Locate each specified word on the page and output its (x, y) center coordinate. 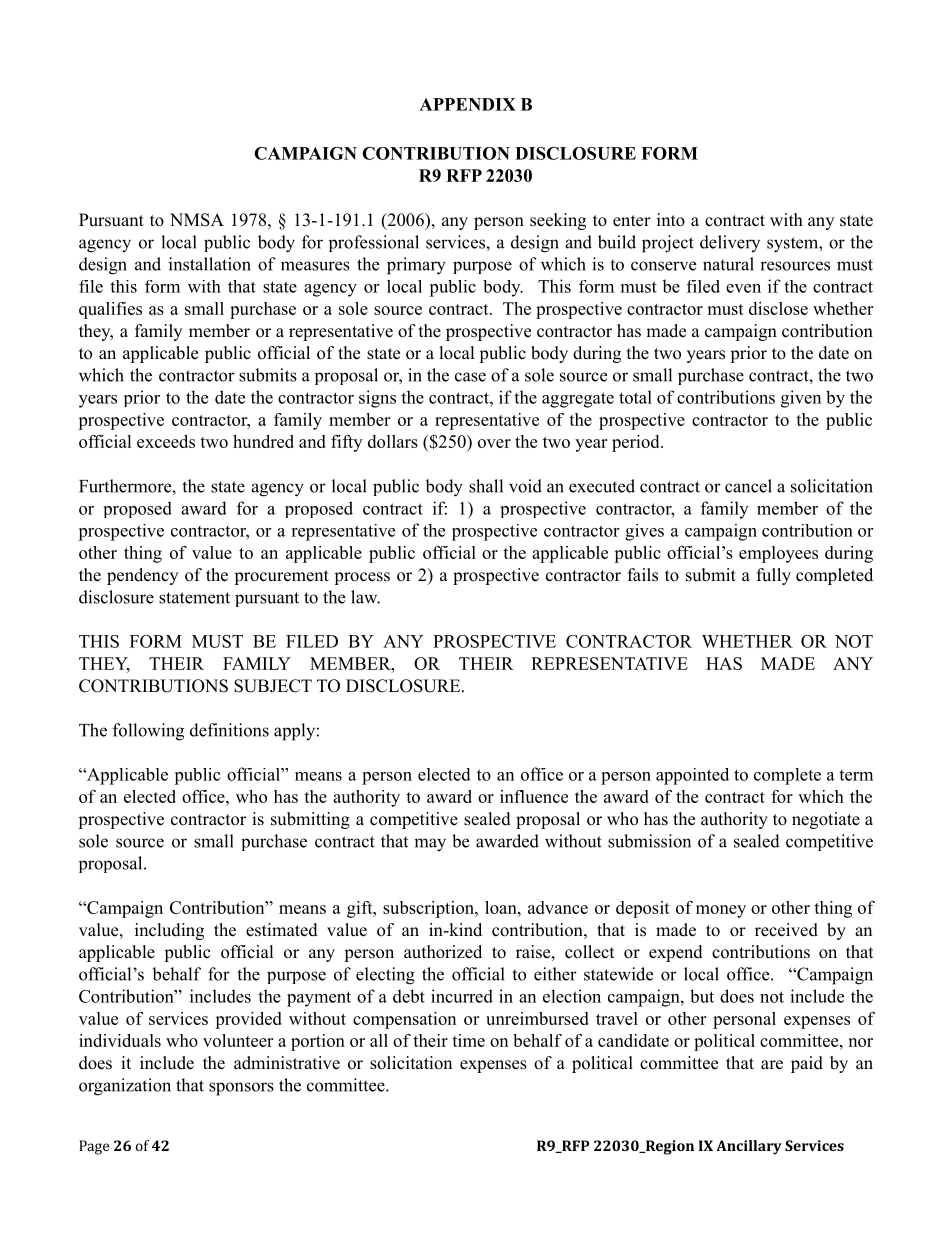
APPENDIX (467, 104)
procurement (281, 577)
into (671, 220)
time (468, 1040)
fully (774, 576)
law (365, 597)
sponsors (241, 1089)
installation (210, 264)
